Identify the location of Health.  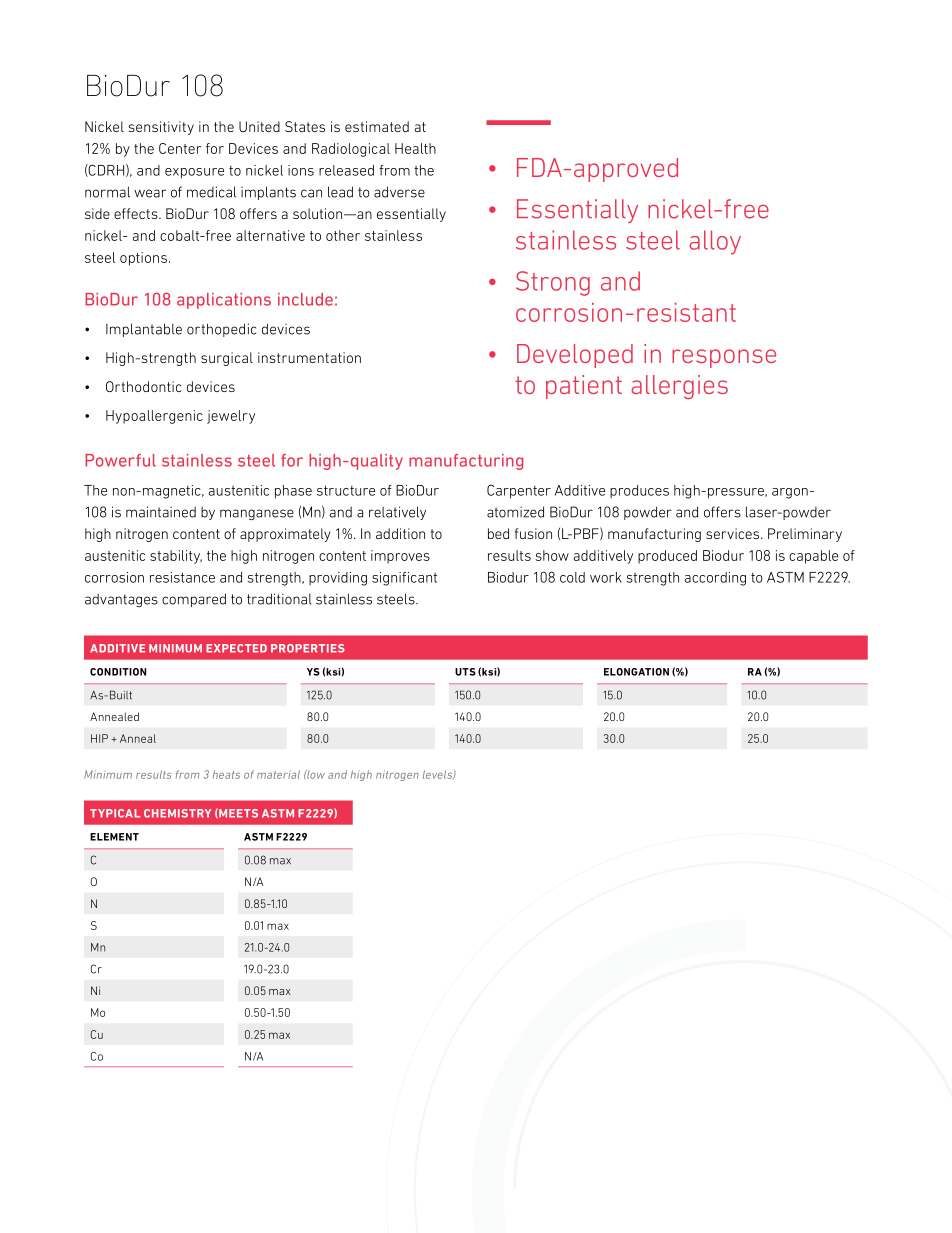
(415, 148).
